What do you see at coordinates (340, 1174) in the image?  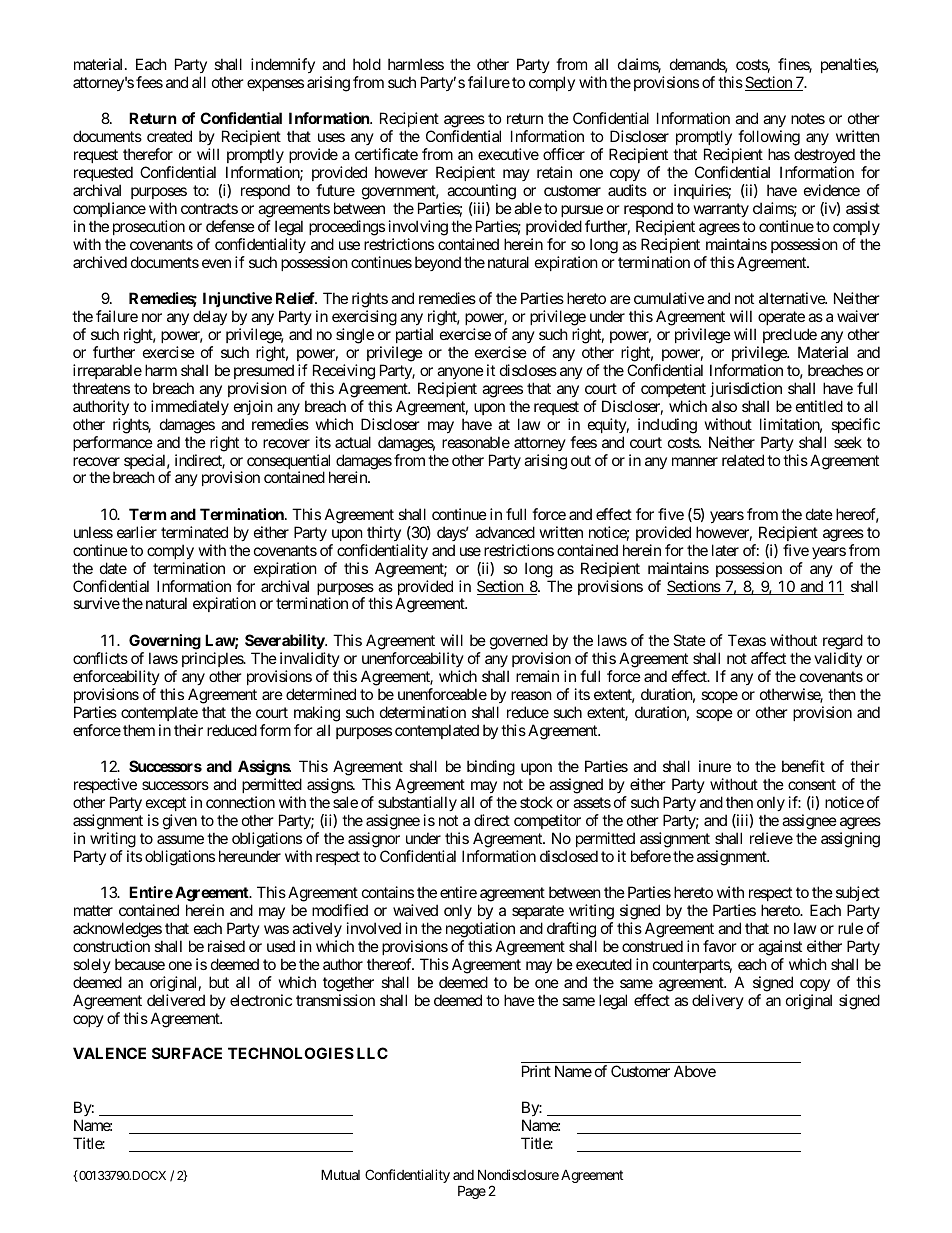 I see `Mutual` at bounding box center [340, 1174].
